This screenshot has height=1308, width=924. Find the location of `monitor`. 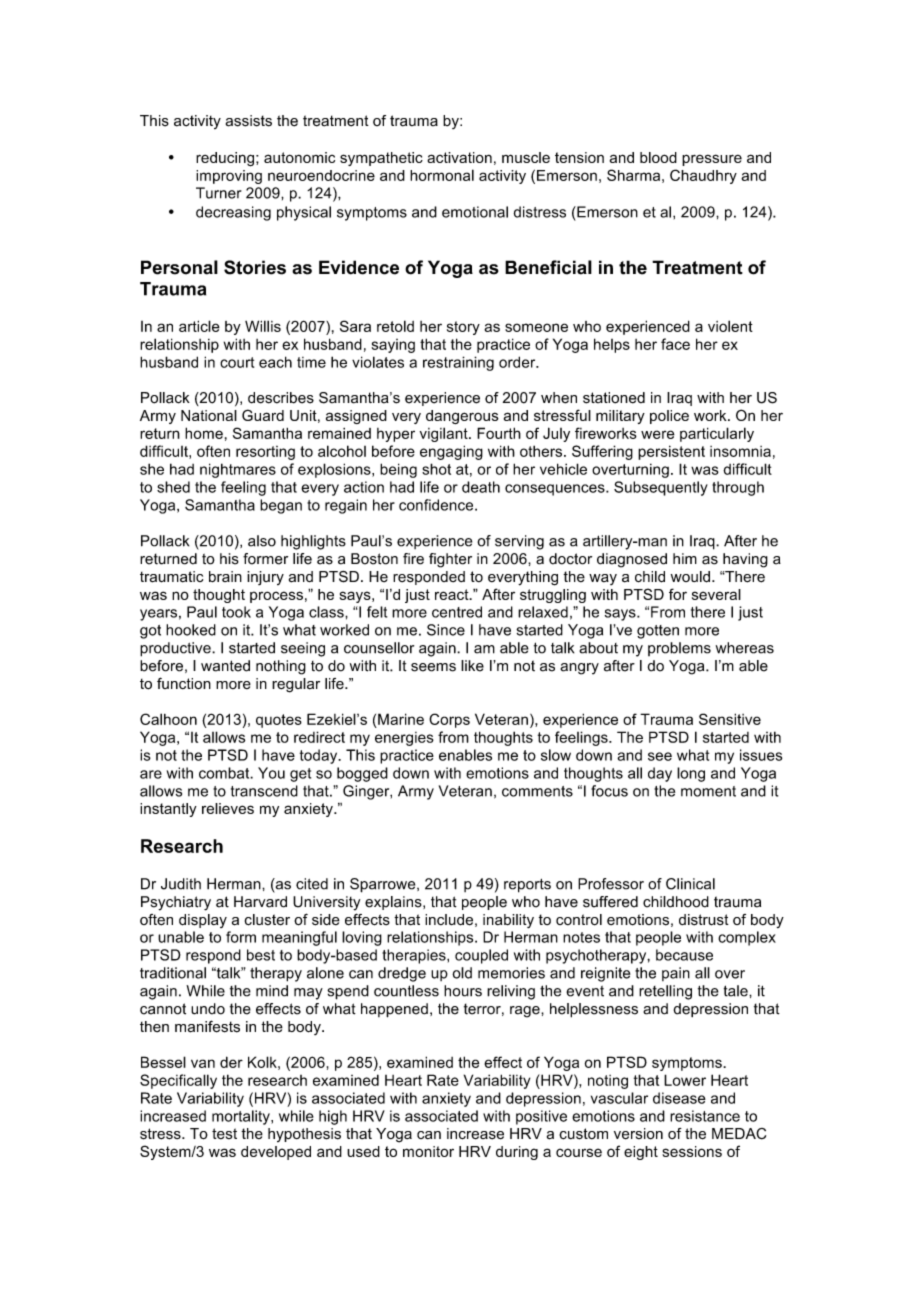

monitor is located at coordinates (428, 1151).
